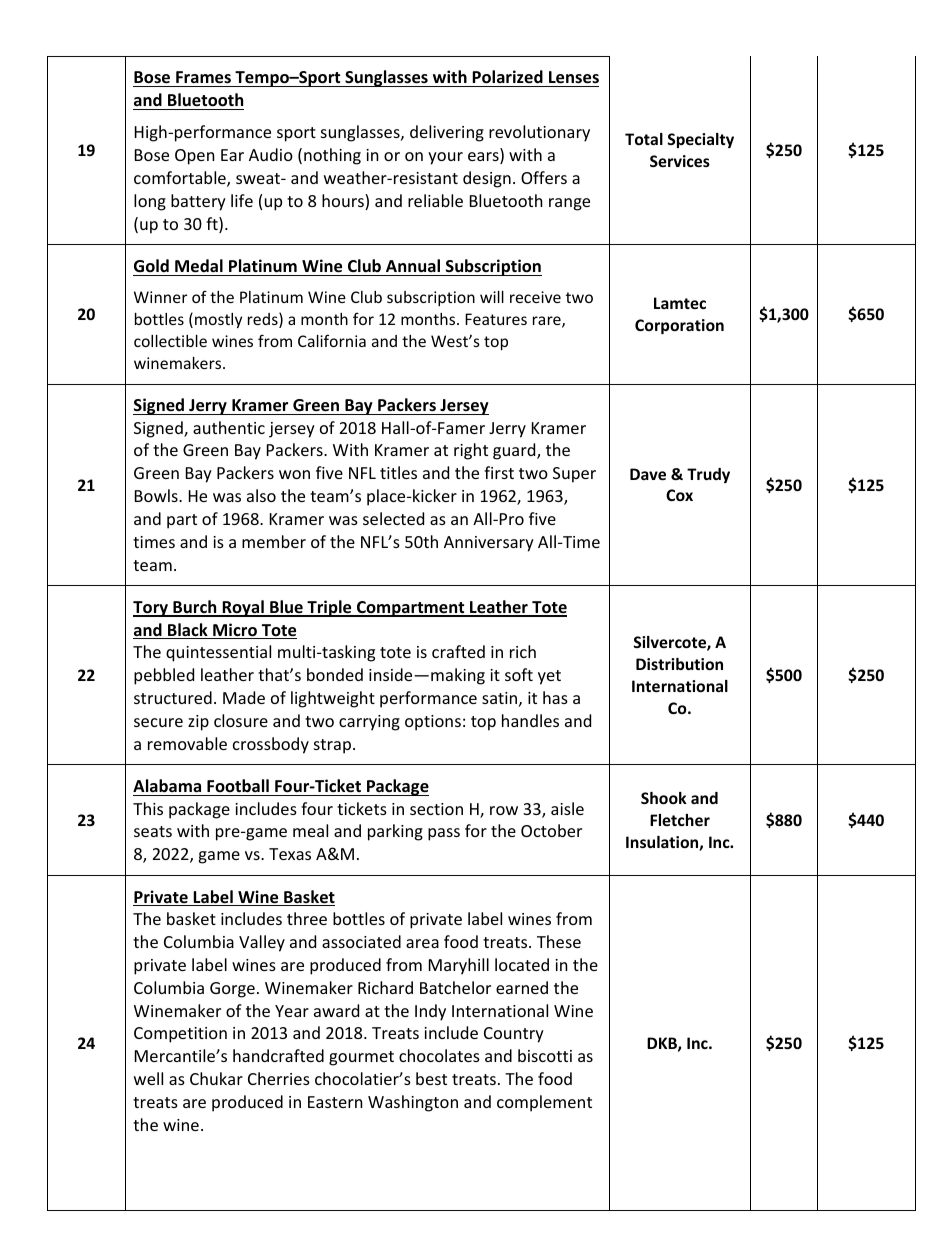  Describe the element at coordinates (431, 1078) in the page. I see `best` at that location.
